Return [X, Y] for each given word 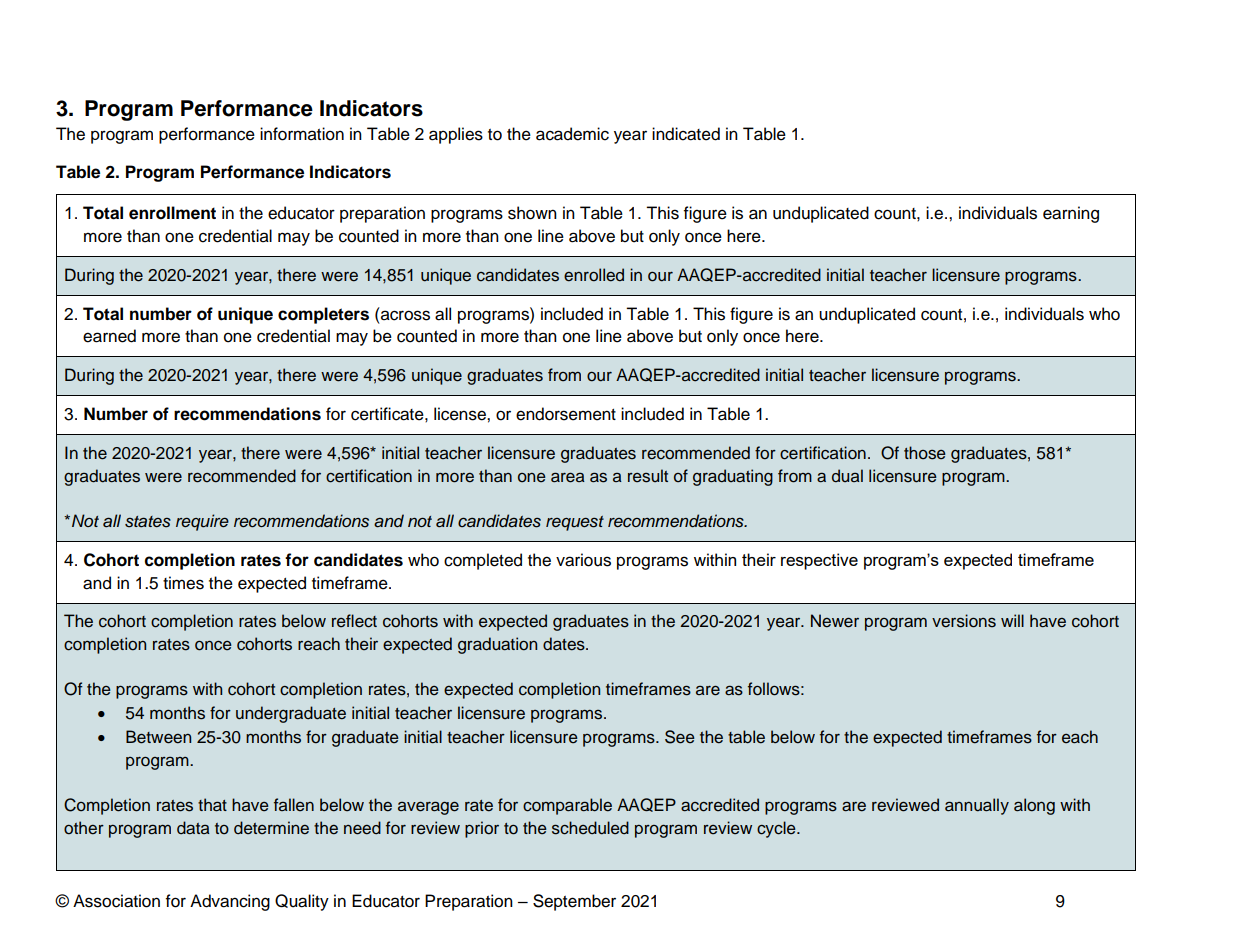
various [583, 560]
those [925, 453]
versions [964, 621]
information [302, 134]
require [202, 522]
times [183, 583]
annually [977, 806]
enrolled [594, 275]
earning [1071, 214]
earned [109, 336]
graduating [733, 477]
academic [572, 134]
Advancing [230, 902]
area [568, 477]
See [680, 737]
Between [158, 737]
